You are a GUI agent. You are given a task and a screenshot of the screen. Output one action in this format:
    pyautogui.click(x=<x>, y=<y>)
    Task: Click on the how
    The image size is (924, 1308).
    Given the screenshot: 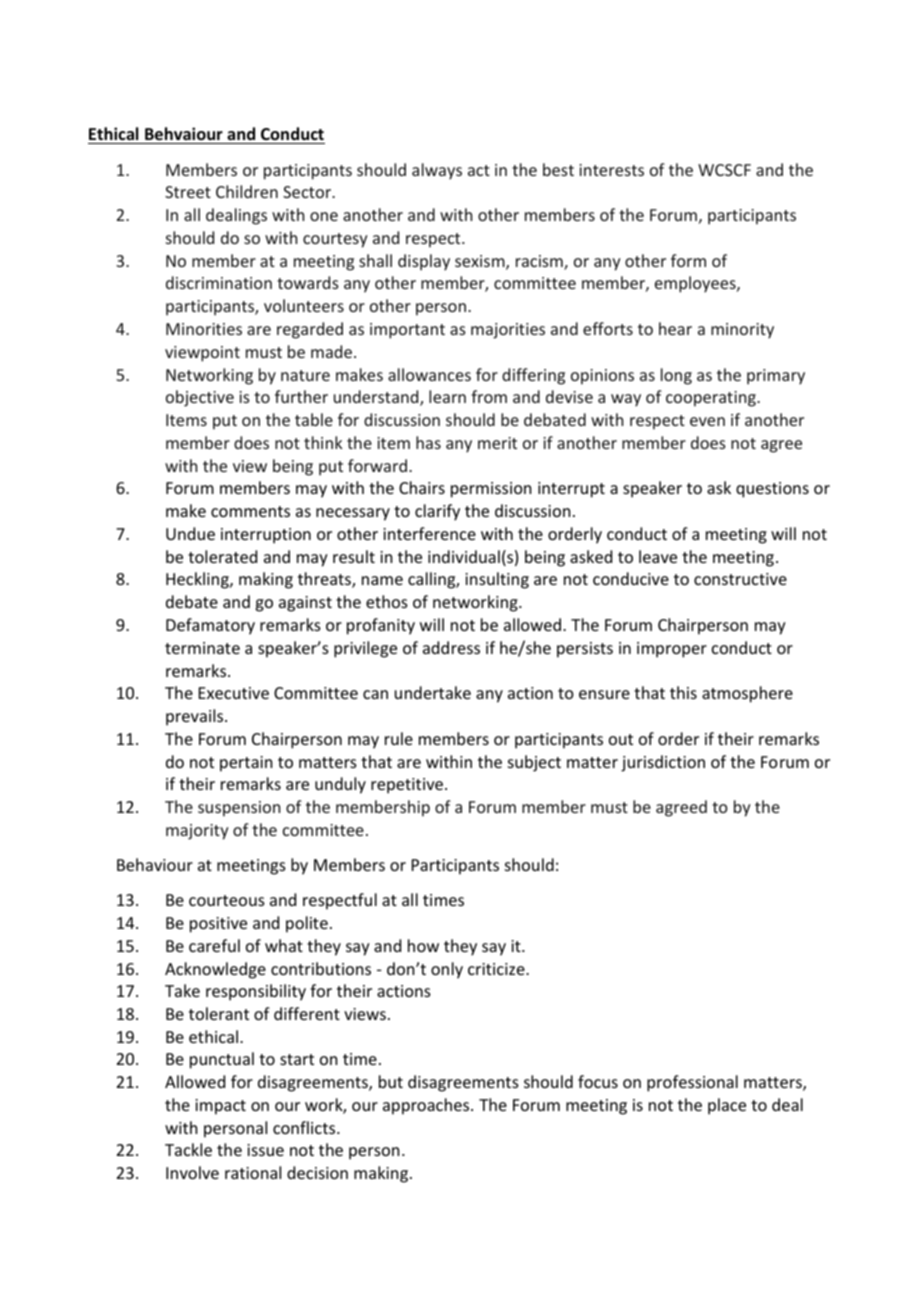 What is the action you would take?
    pyautogui.click(x=423, y=945)
